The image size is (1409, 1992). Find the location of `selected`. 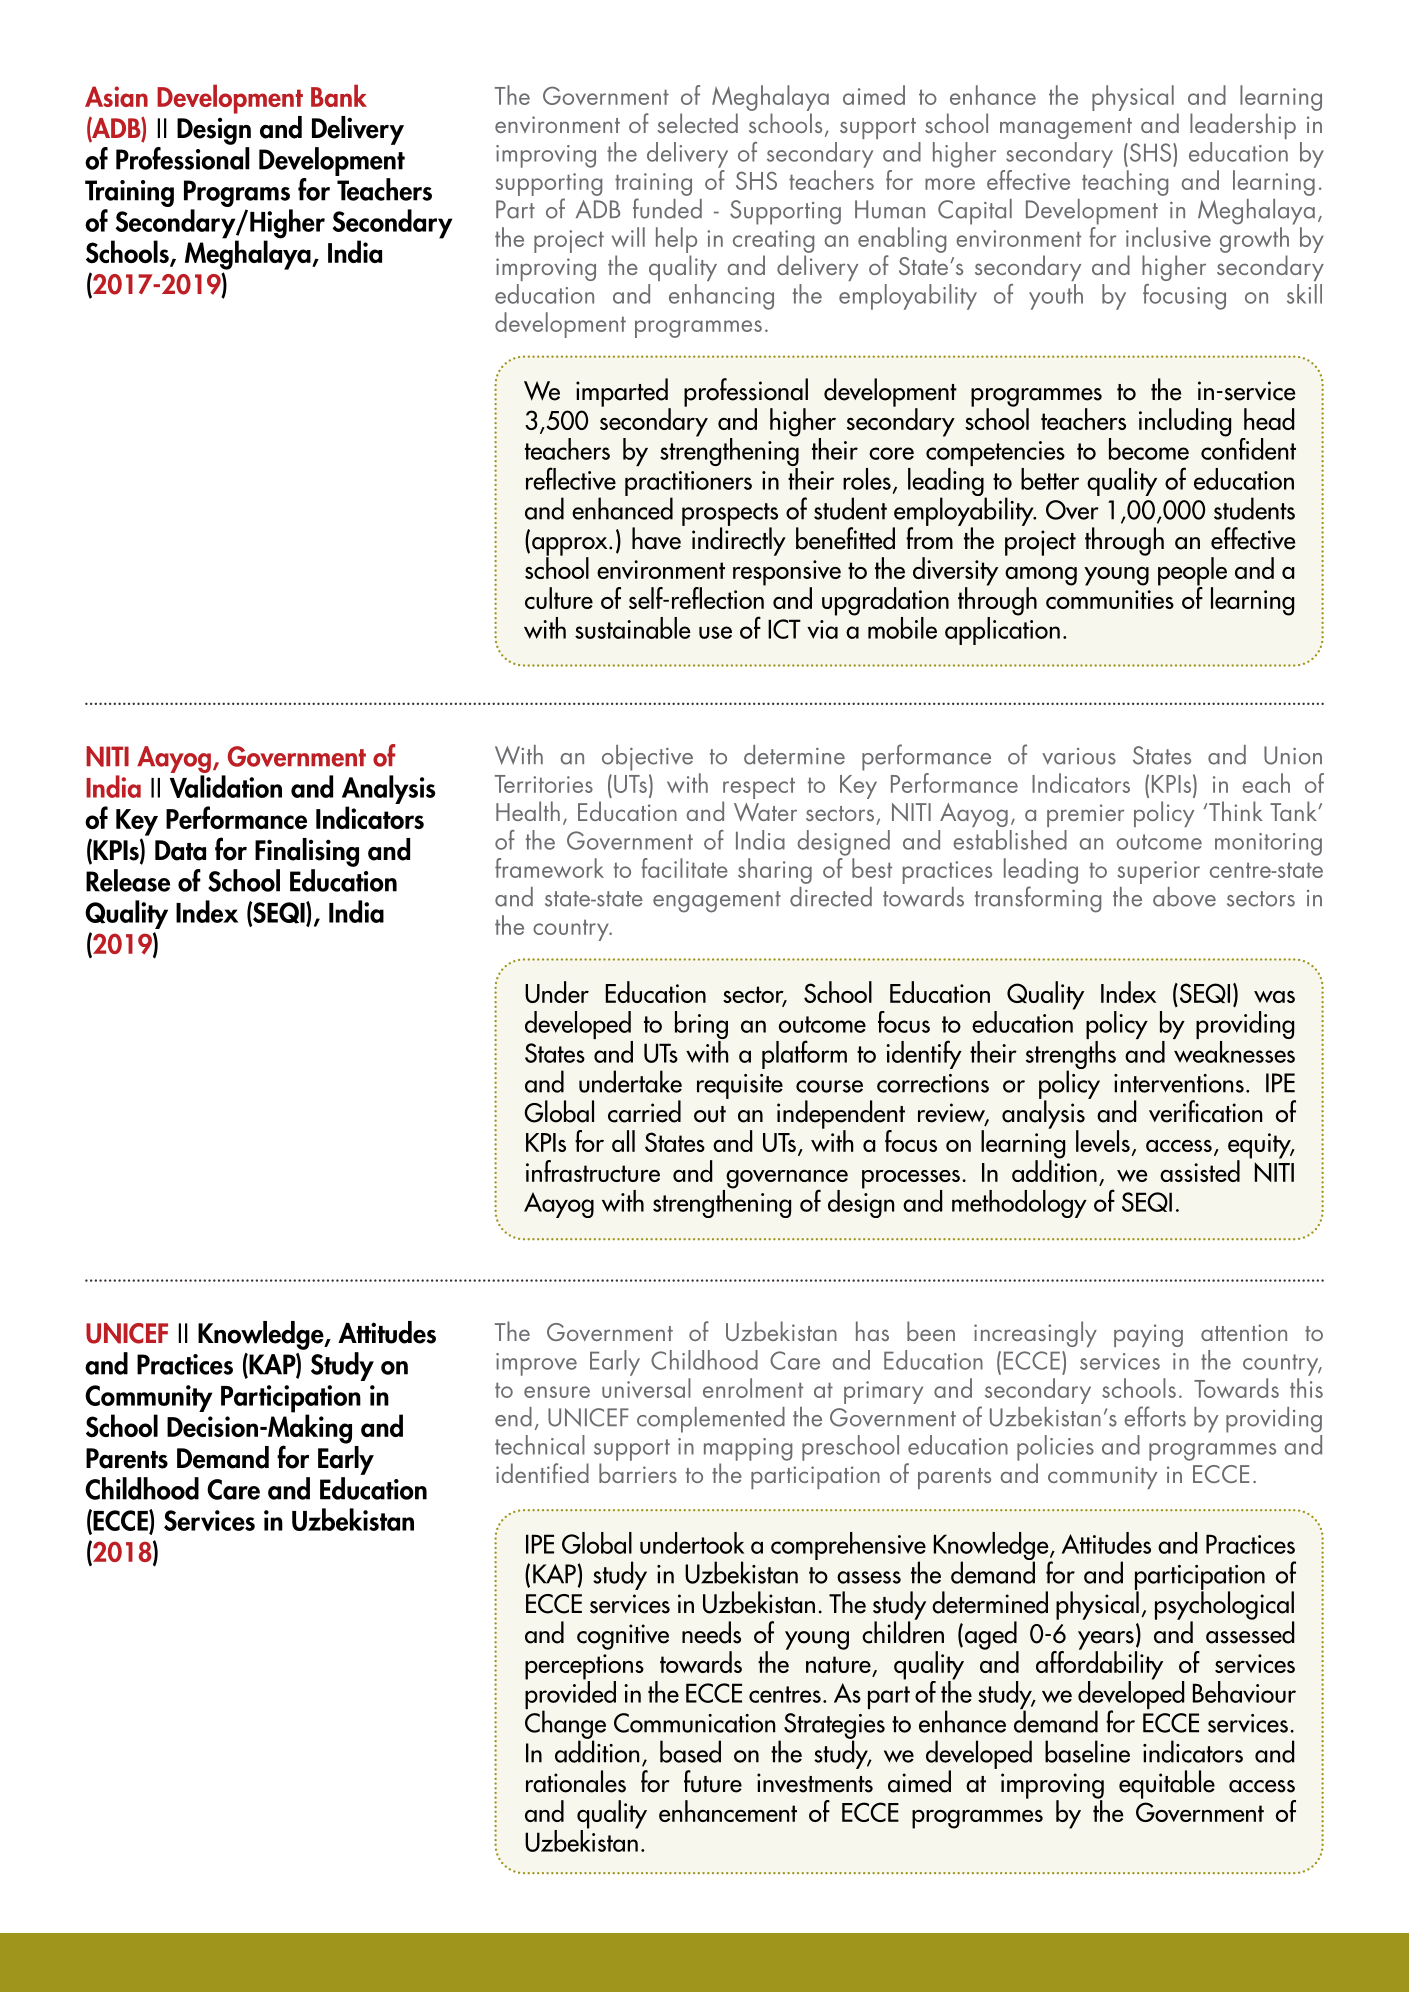

selected is located at coordinates (698, 123).
